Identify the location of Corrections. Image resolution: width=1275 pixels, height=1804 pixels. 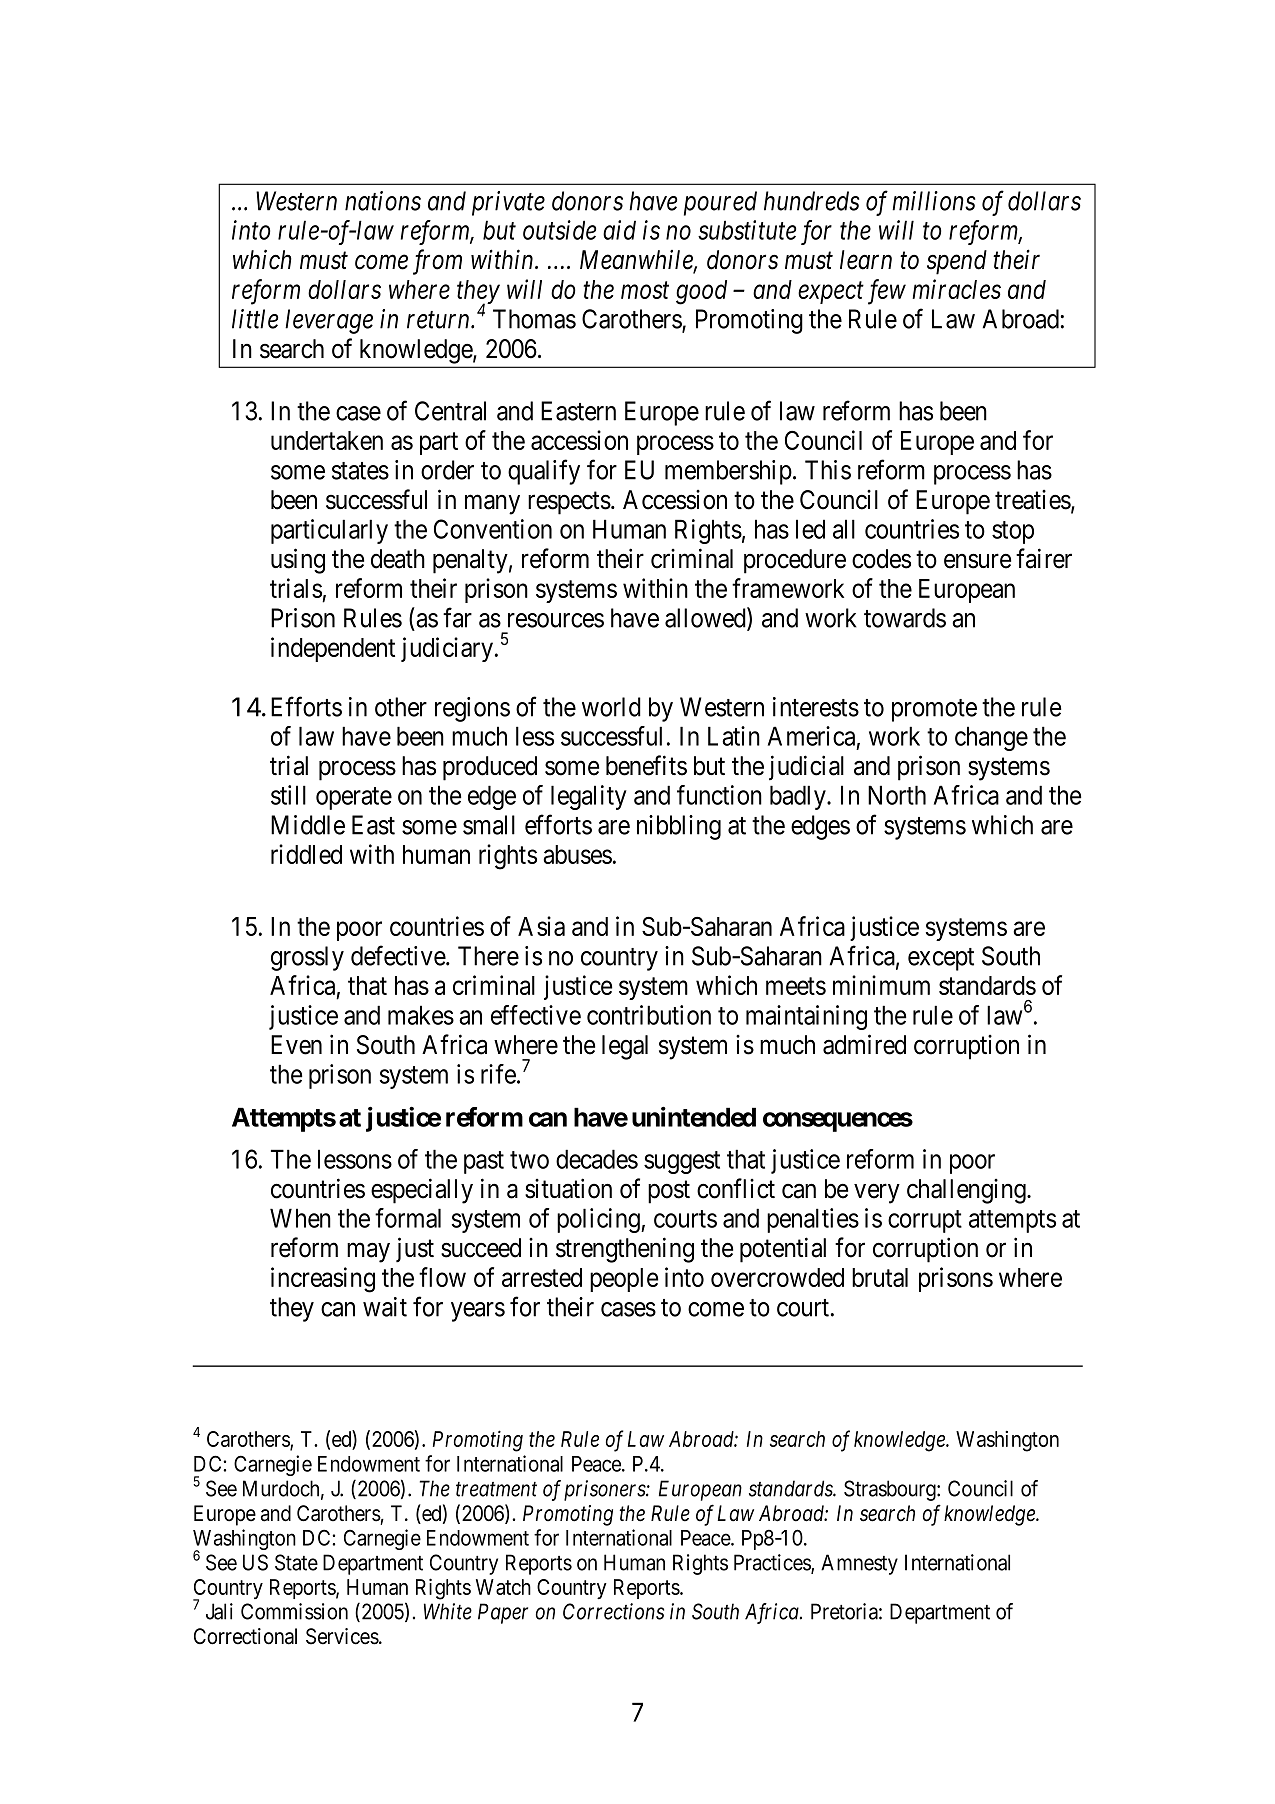
(613, 1611).
